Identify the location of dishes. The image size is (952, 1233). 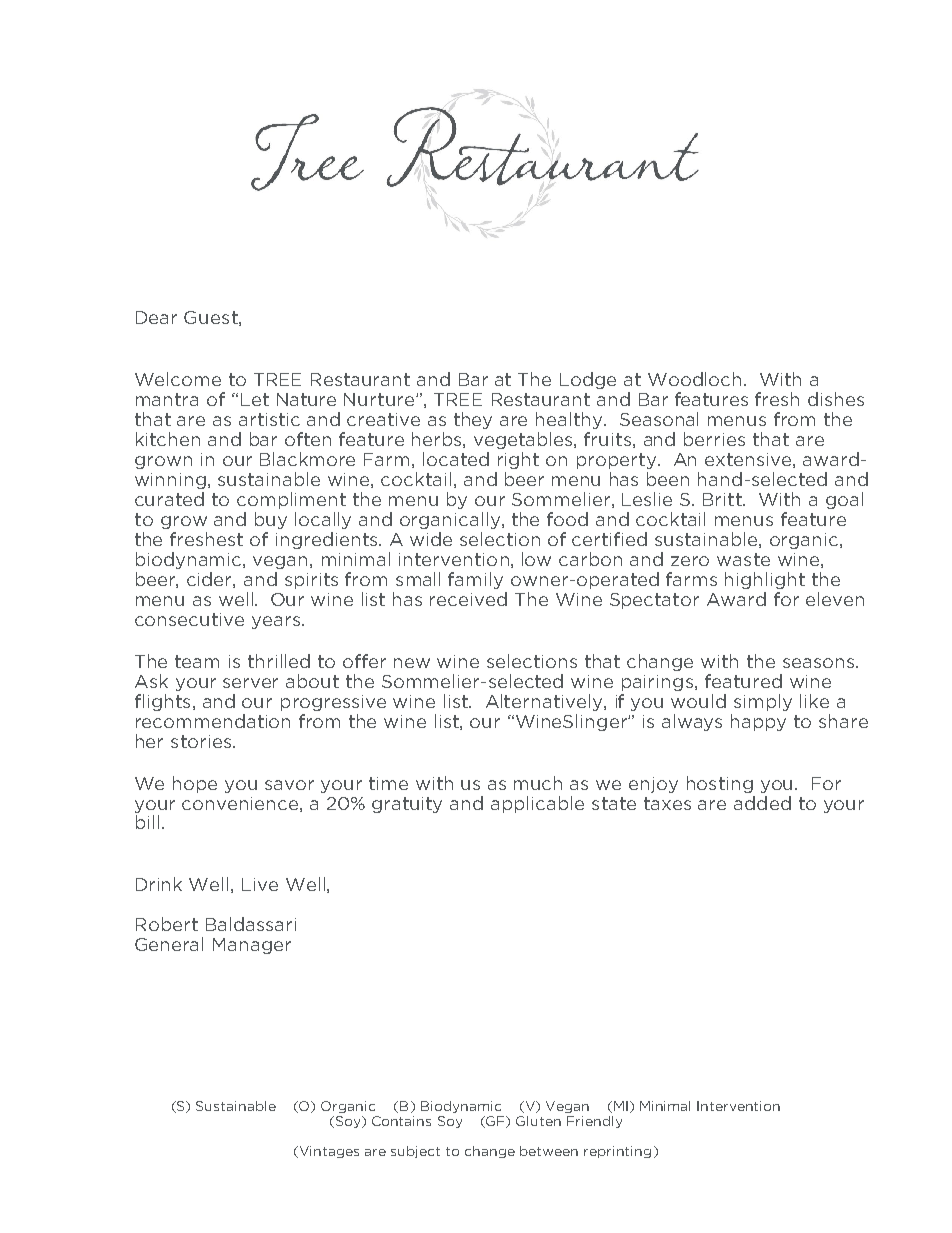
(836, 399).
